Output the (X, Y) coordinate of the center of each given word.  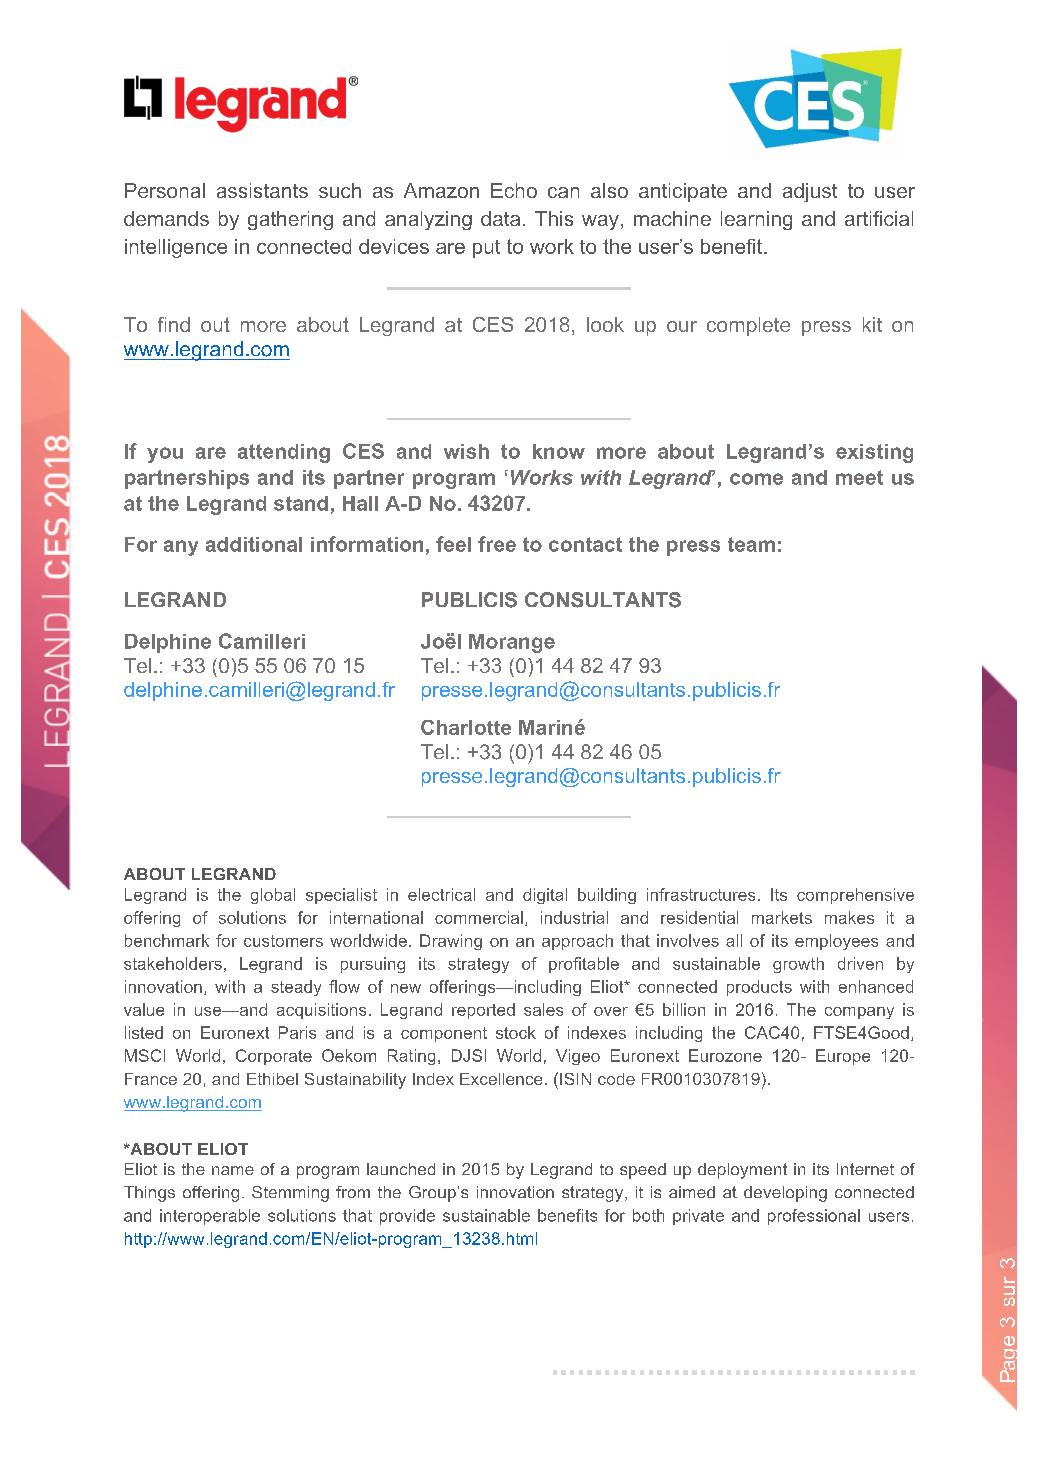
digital (545, 896)
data (500, 218)
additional (254, 544)
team (751, 544)
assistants (262, 190)
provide (407, 1217)
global (273, 896)
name (233, 1170)
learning (756, 220)
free (497, 544)
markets (782, 917)
